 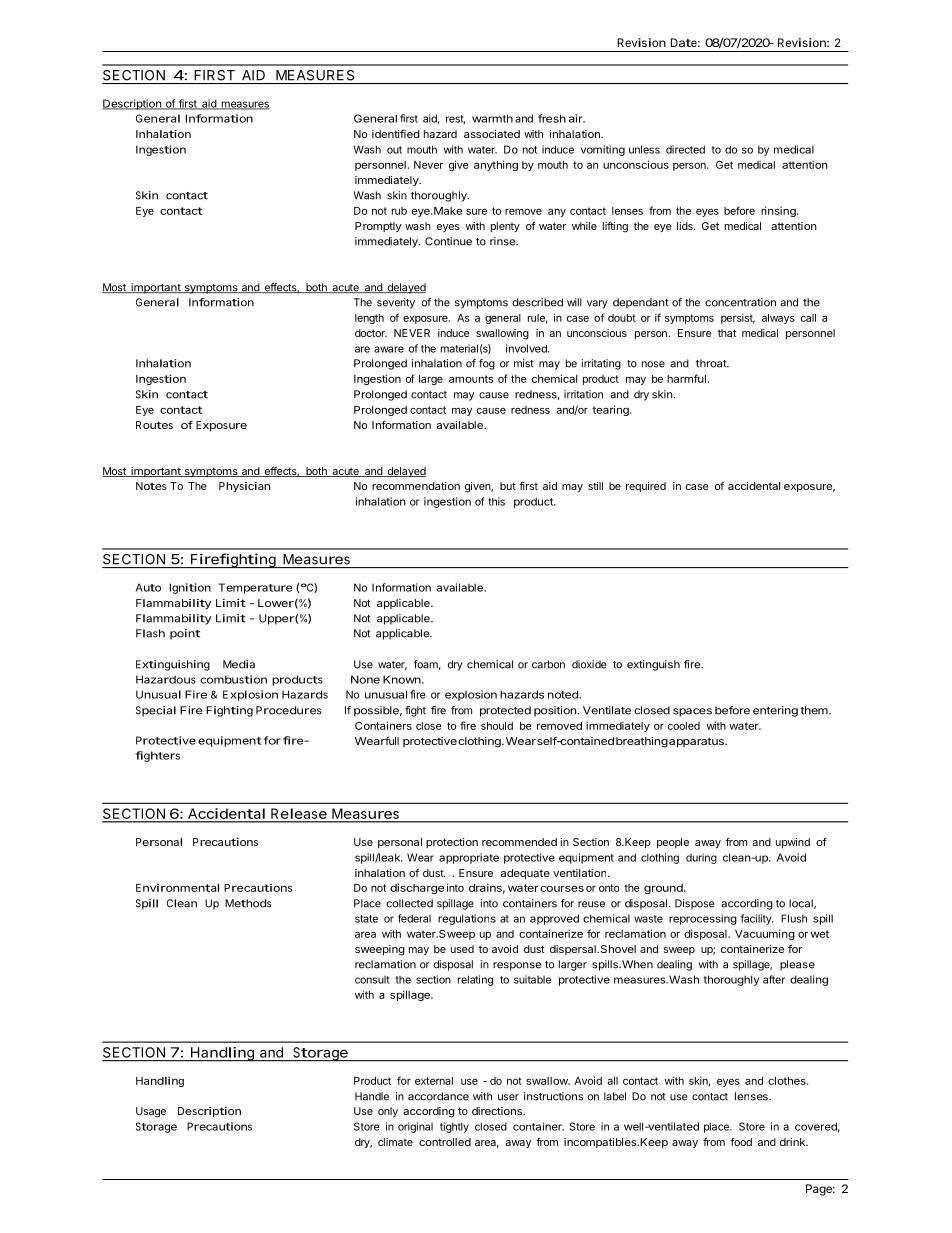 What do you see at coordinates (701, 858) in the page?
I see `during` at bounding box center [701, 858].
